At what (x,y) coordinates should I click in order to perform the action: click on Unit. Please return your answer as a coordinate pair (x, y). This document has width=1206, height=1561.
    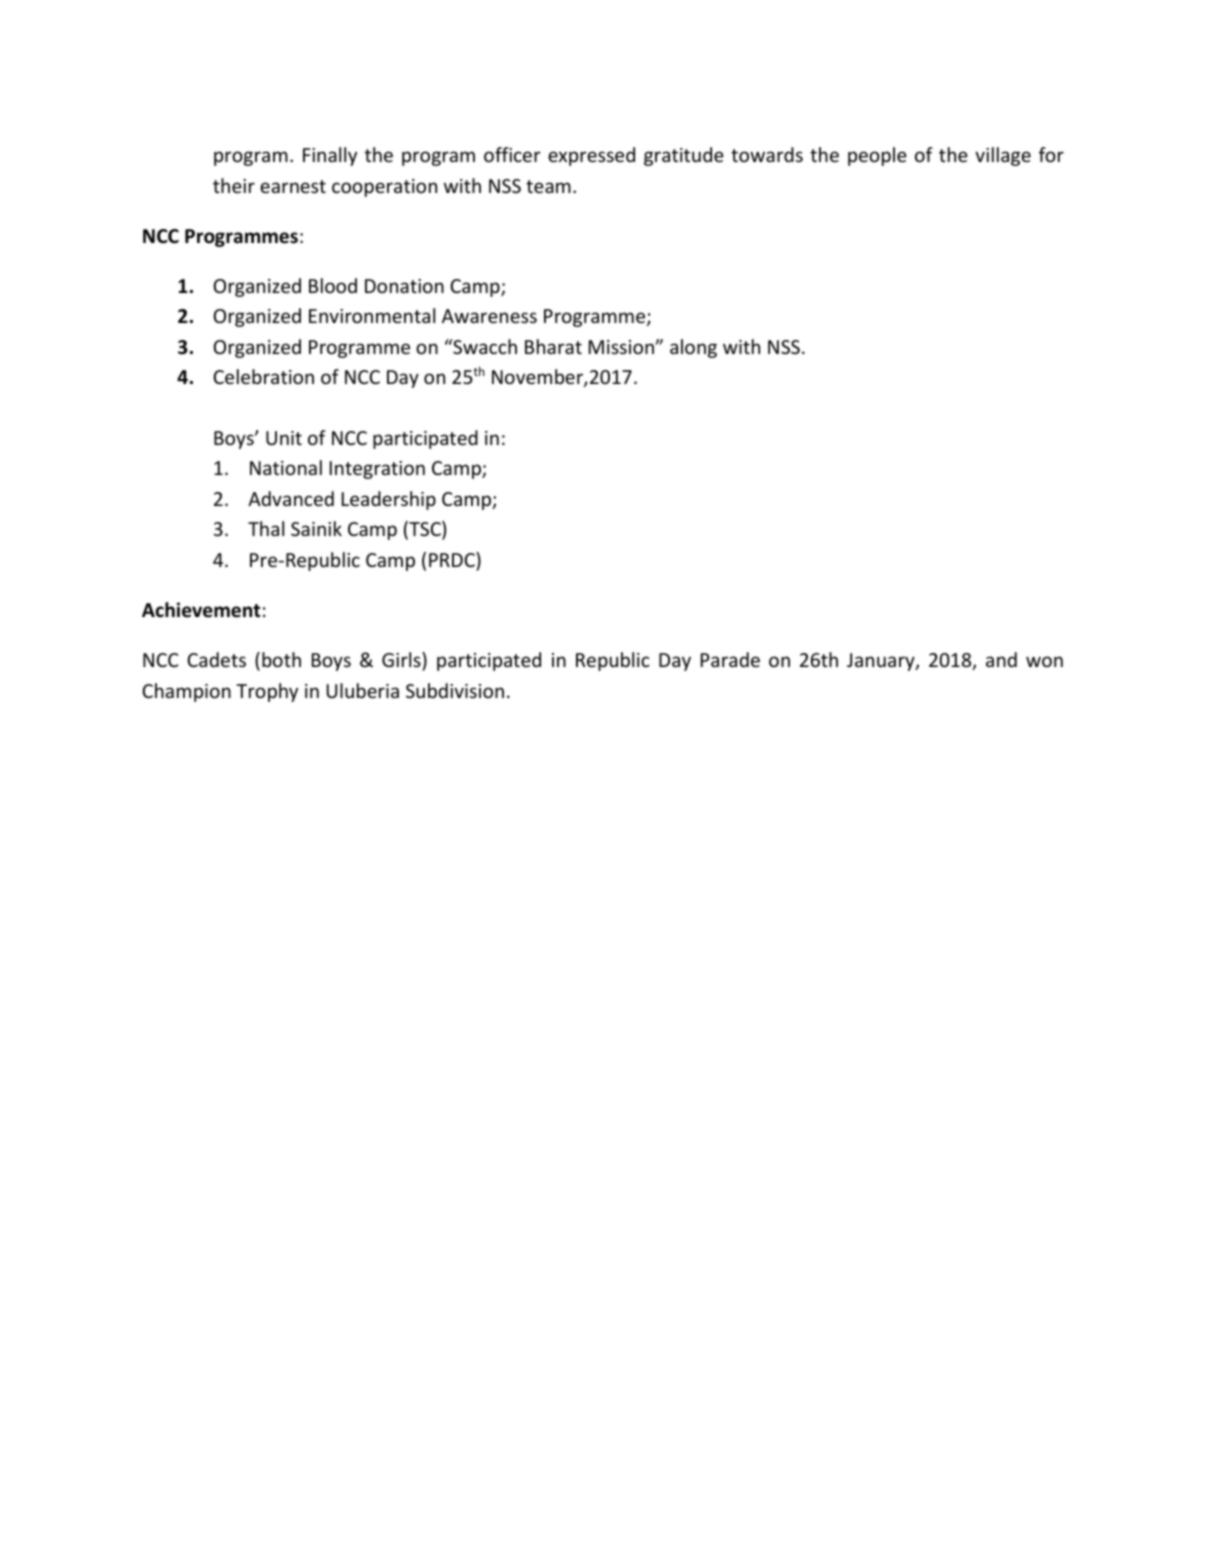
    Looking at the image, I should click on (284, 438).
